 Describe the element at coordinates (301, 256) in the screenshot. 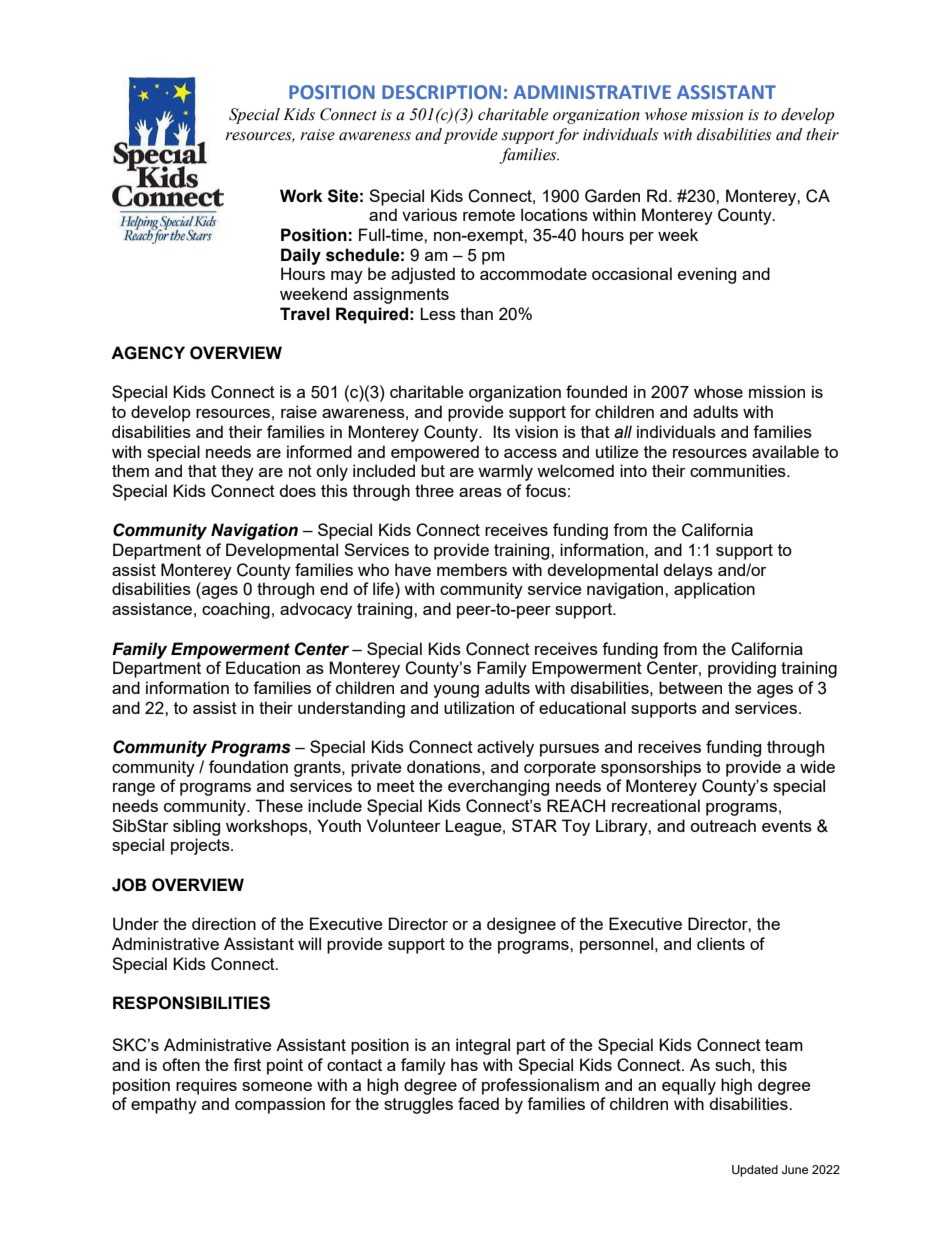

I see `Daily` at that location.
